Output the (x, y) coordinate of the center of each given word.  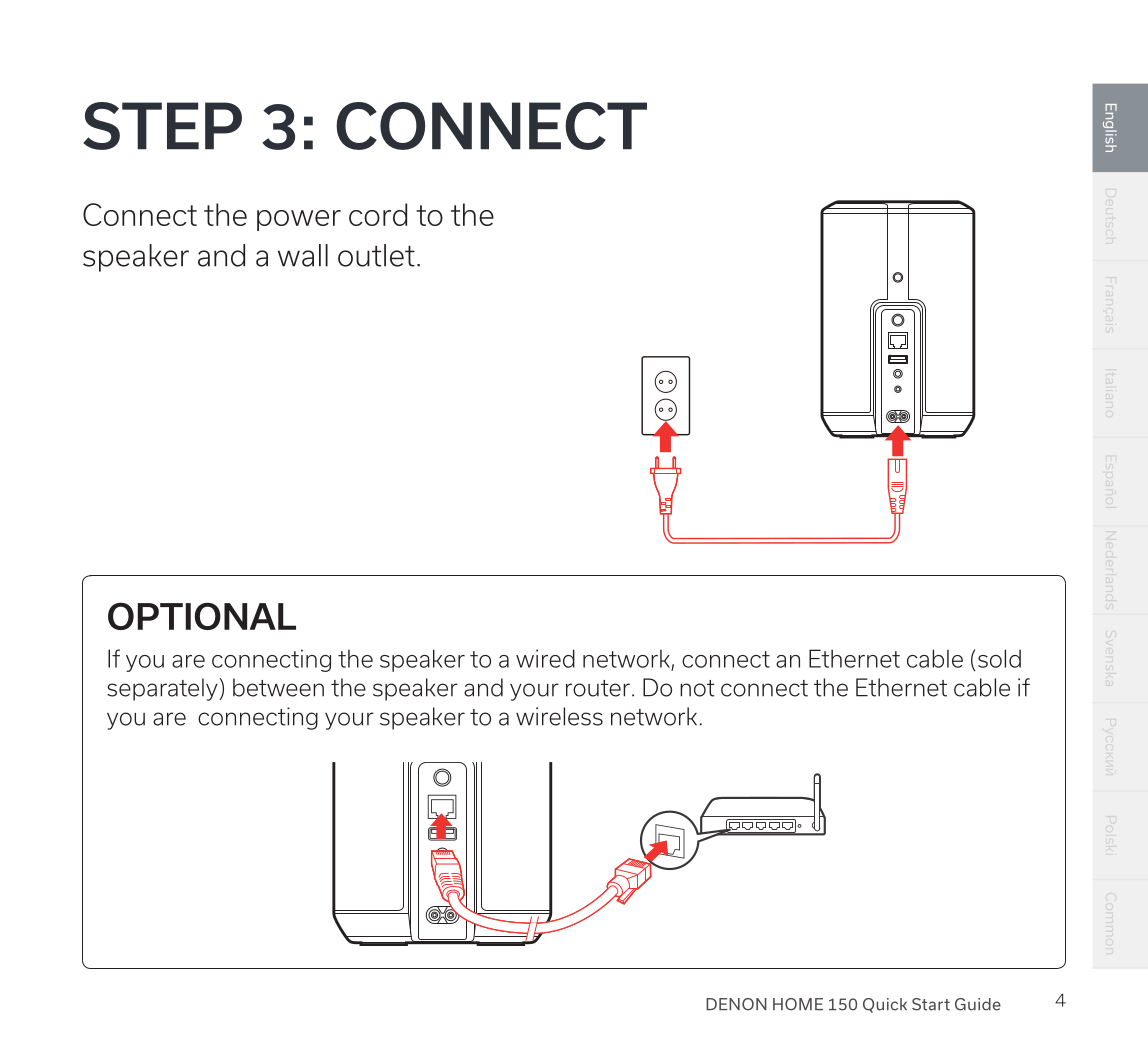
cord (378, 214)
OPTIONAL (202, 616)
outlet (376, 255)
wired (545, 658)
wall (303, 255)
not (697, 688)
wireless (559, 716)
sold (999, 658)
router (598, 688)
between (278, 687)
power (299, 220)
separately (162, 689)
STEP (162, 126)
